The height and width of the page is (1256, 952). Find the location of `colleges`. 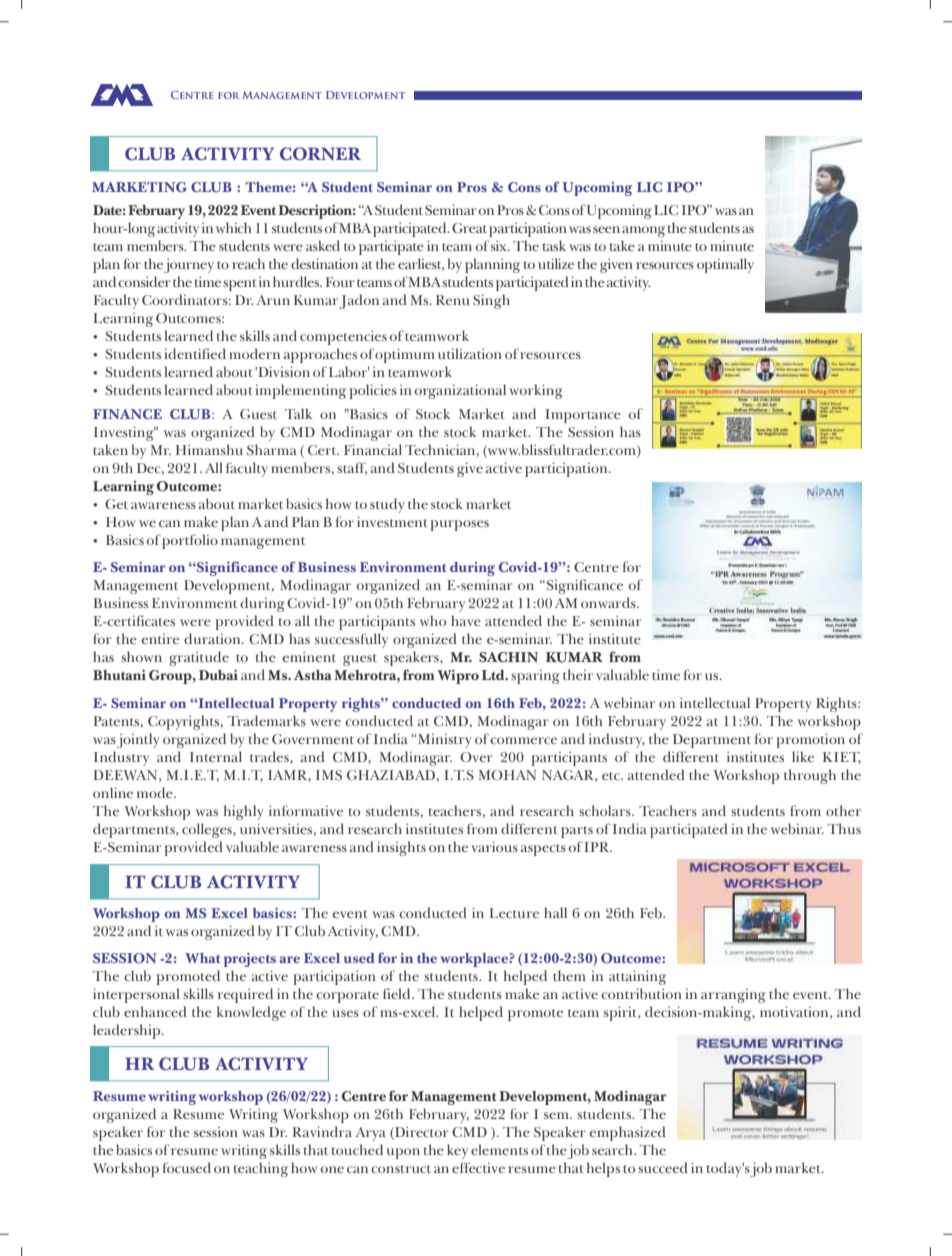

colleges is located at coordinates (208, 830).
